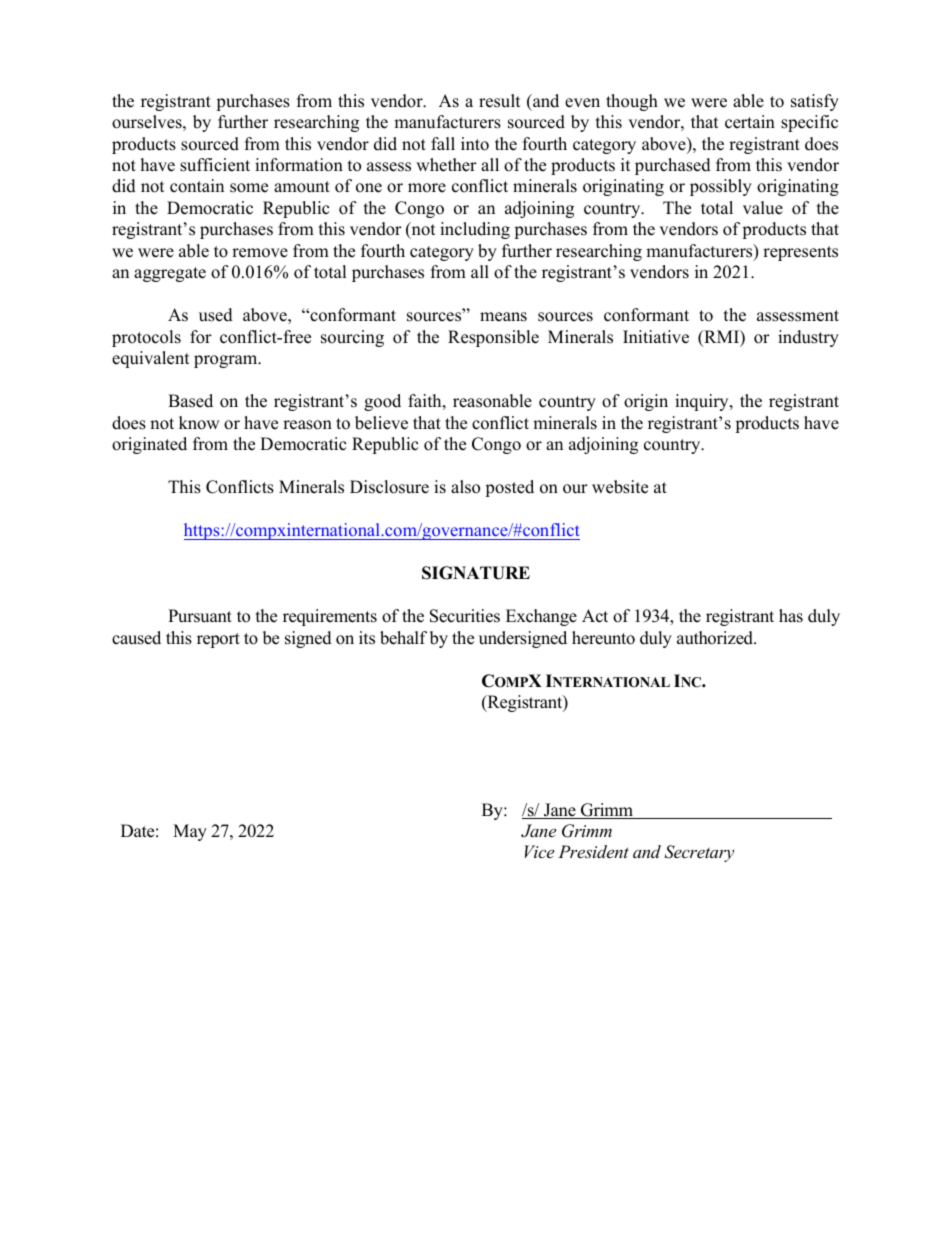  Describe the element at coordinates (620, 487) in the image. I see `website` at that location.
